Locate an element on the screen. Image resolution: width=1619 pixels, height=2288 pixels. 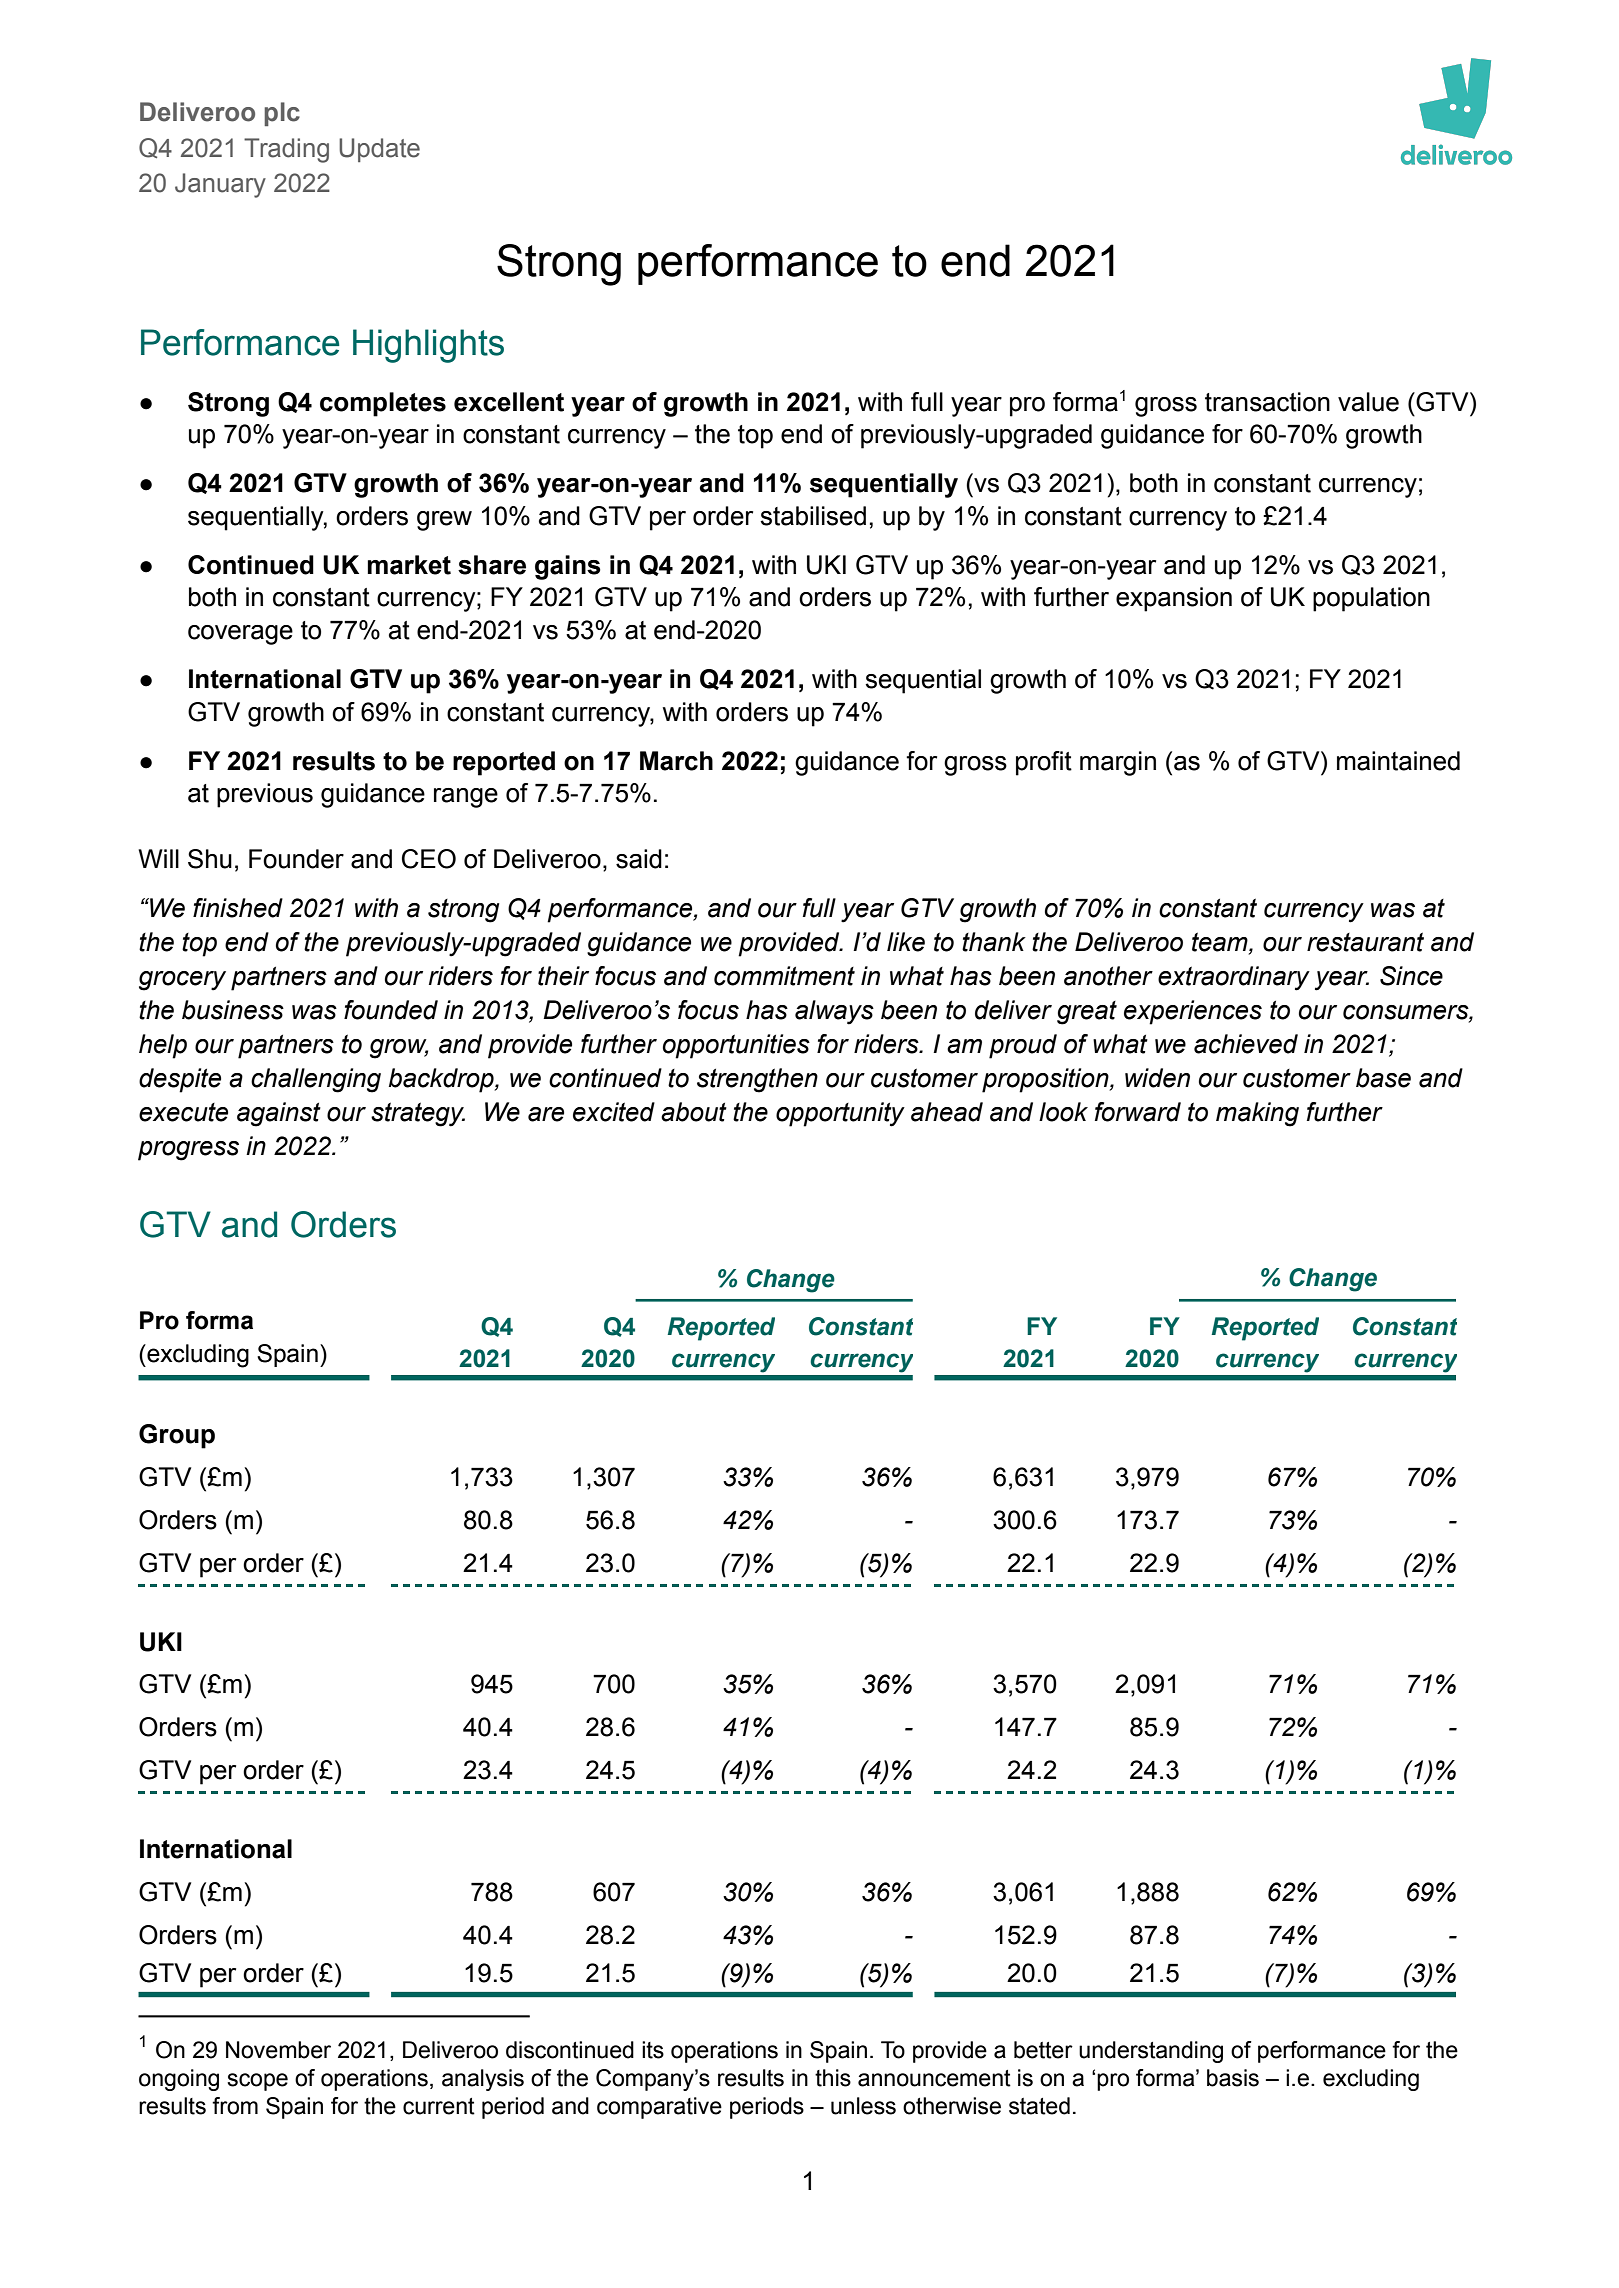
November is located at coordinates (278, 2050).
